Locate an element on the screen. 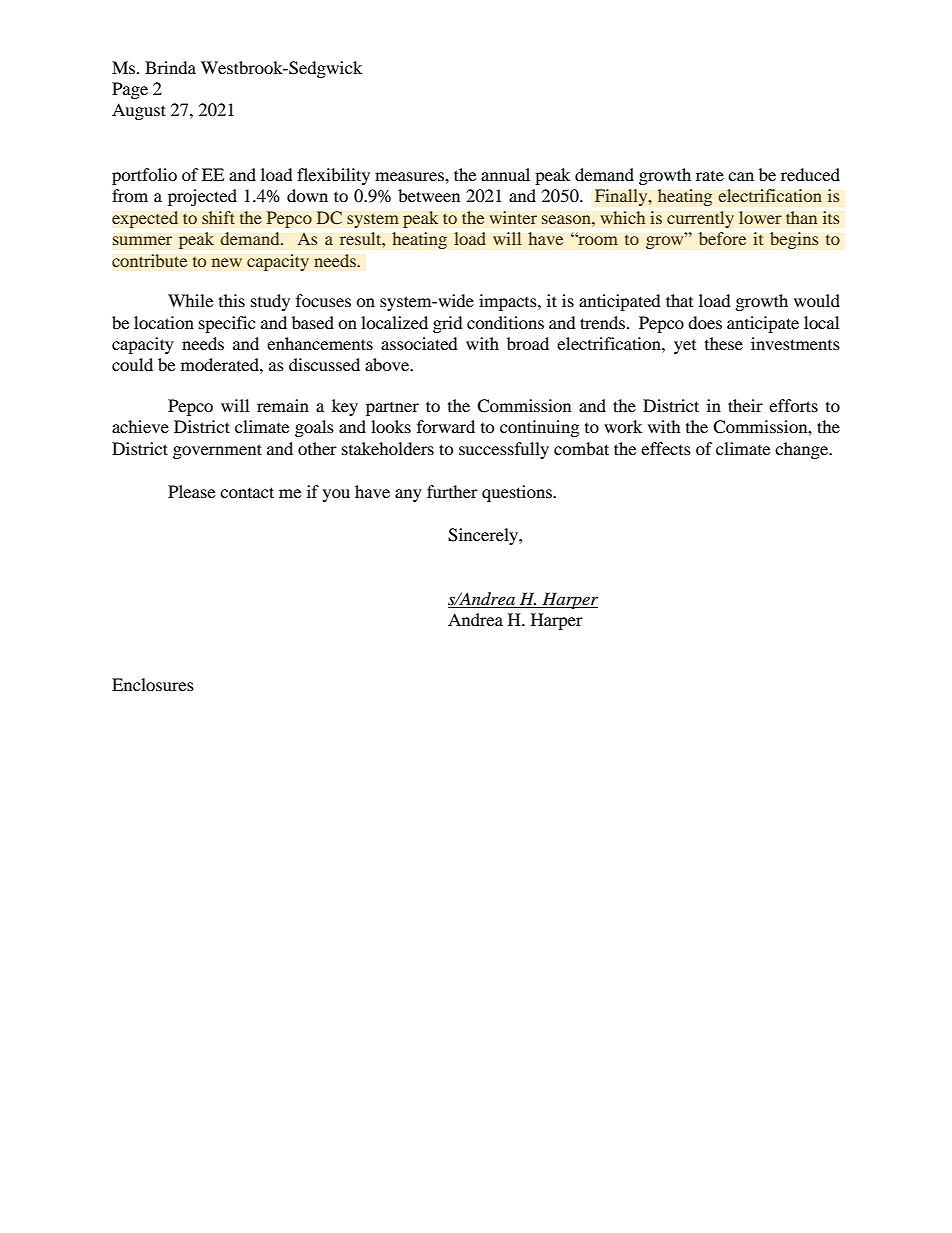  remain is located at coordinates (283, 405).
